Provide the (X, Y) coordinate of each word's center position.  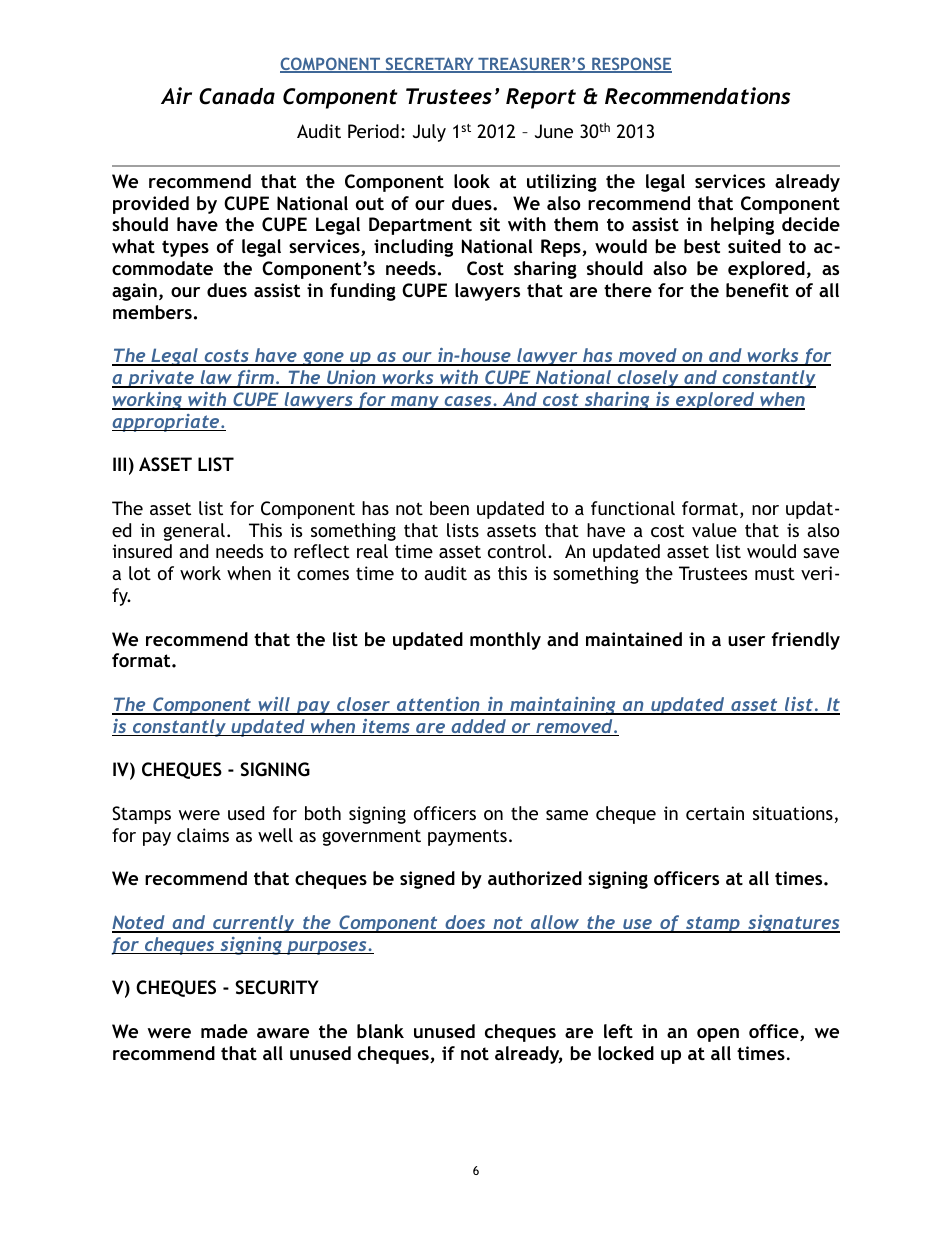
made (224, 1031)
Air (176, 95)
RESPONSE (631, 65)
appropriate (167, 423)
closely (648, 379)
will (274, 705)
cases (468, 402)
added (478, 727)
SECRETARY (429, 65)
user (746, 641)
